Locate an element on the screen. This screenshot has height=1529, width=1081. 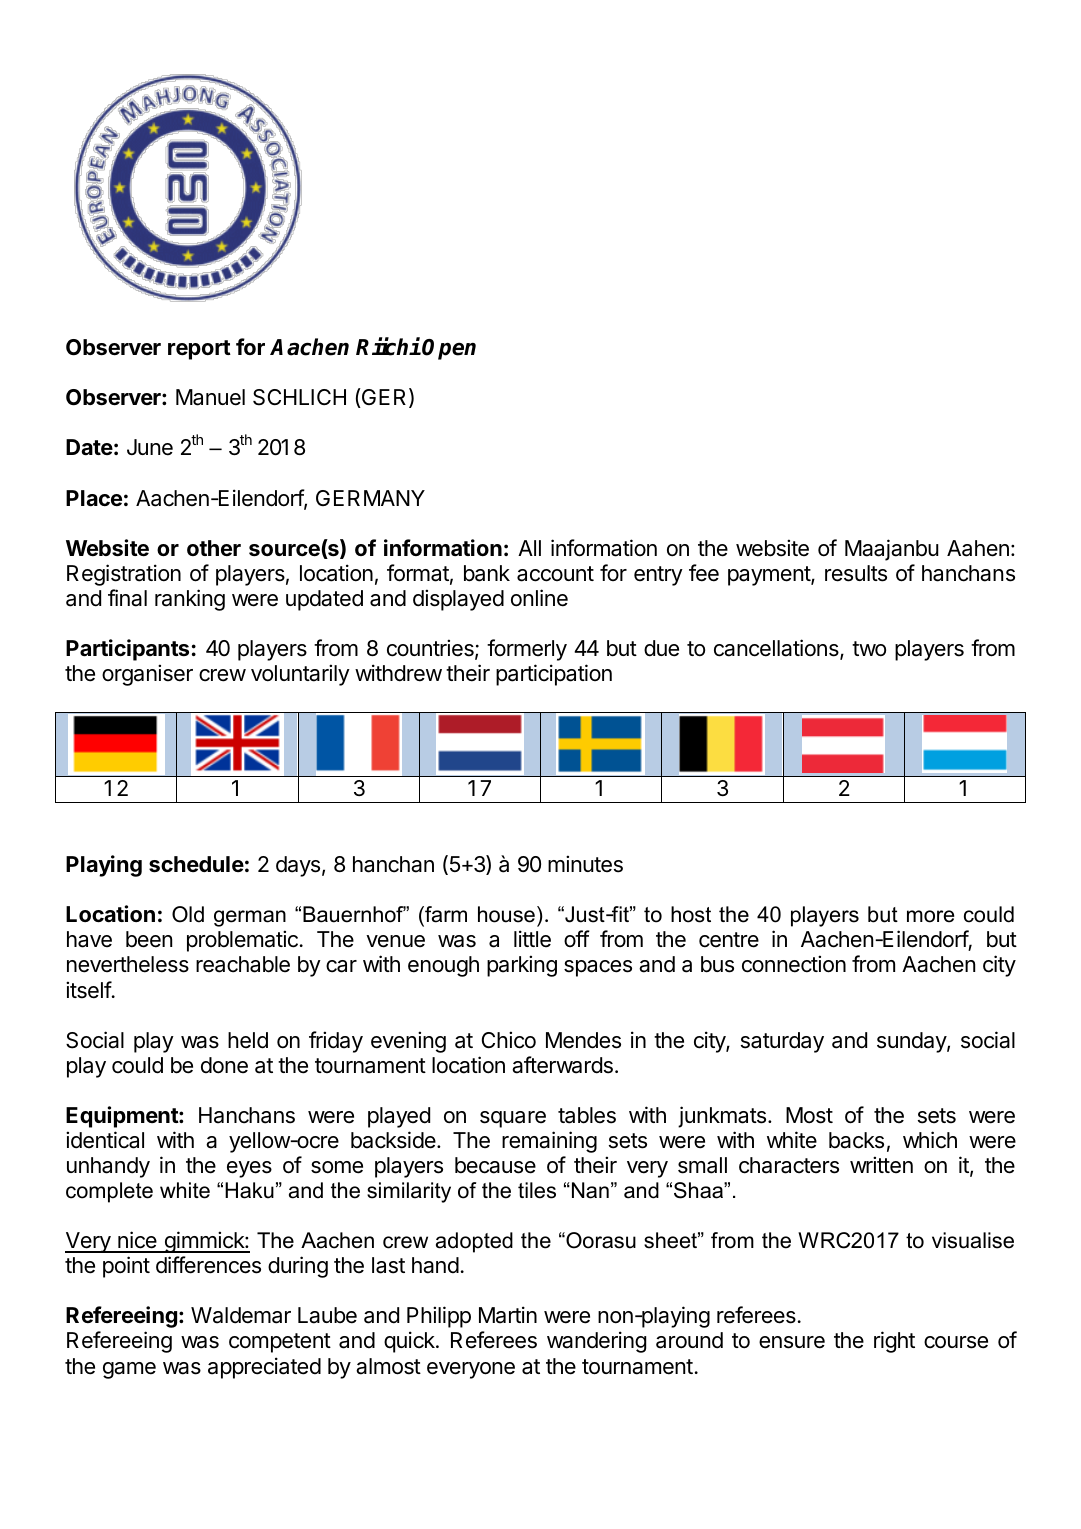
report is located at coordinates (199, 350).
